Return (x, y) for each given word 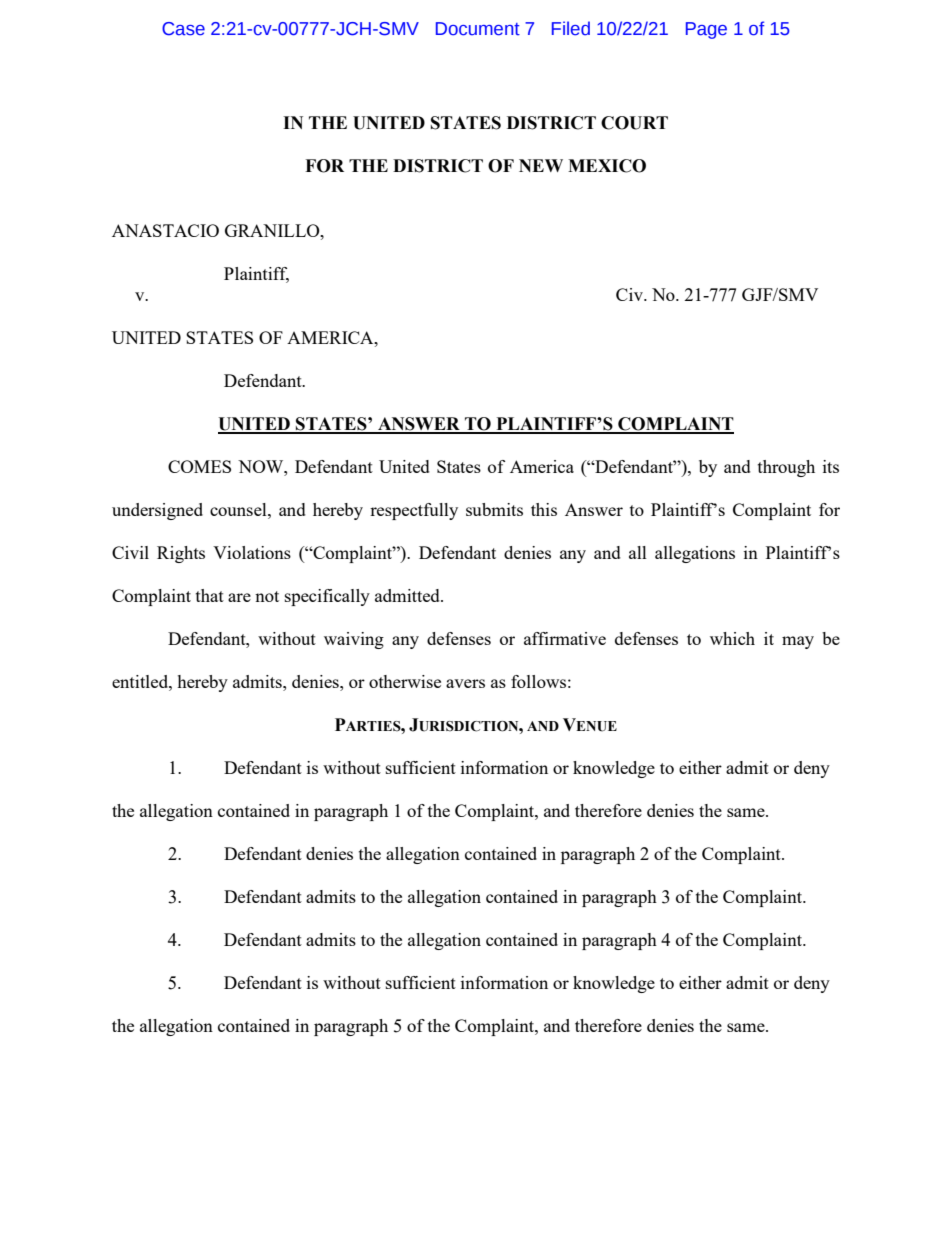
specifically (327, 597)
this (544, 509)
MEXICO (607, 166)
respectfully (414, 511)
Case (183, 29)
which (732, 638)
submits (494, 509)
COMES (199, 466)
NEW (541, 165)
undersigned (157, 511)
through (786, 468)
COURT (634, 123)
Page (706, 30)
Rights (181, 554)
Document (478, 29)
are (239, 597)
